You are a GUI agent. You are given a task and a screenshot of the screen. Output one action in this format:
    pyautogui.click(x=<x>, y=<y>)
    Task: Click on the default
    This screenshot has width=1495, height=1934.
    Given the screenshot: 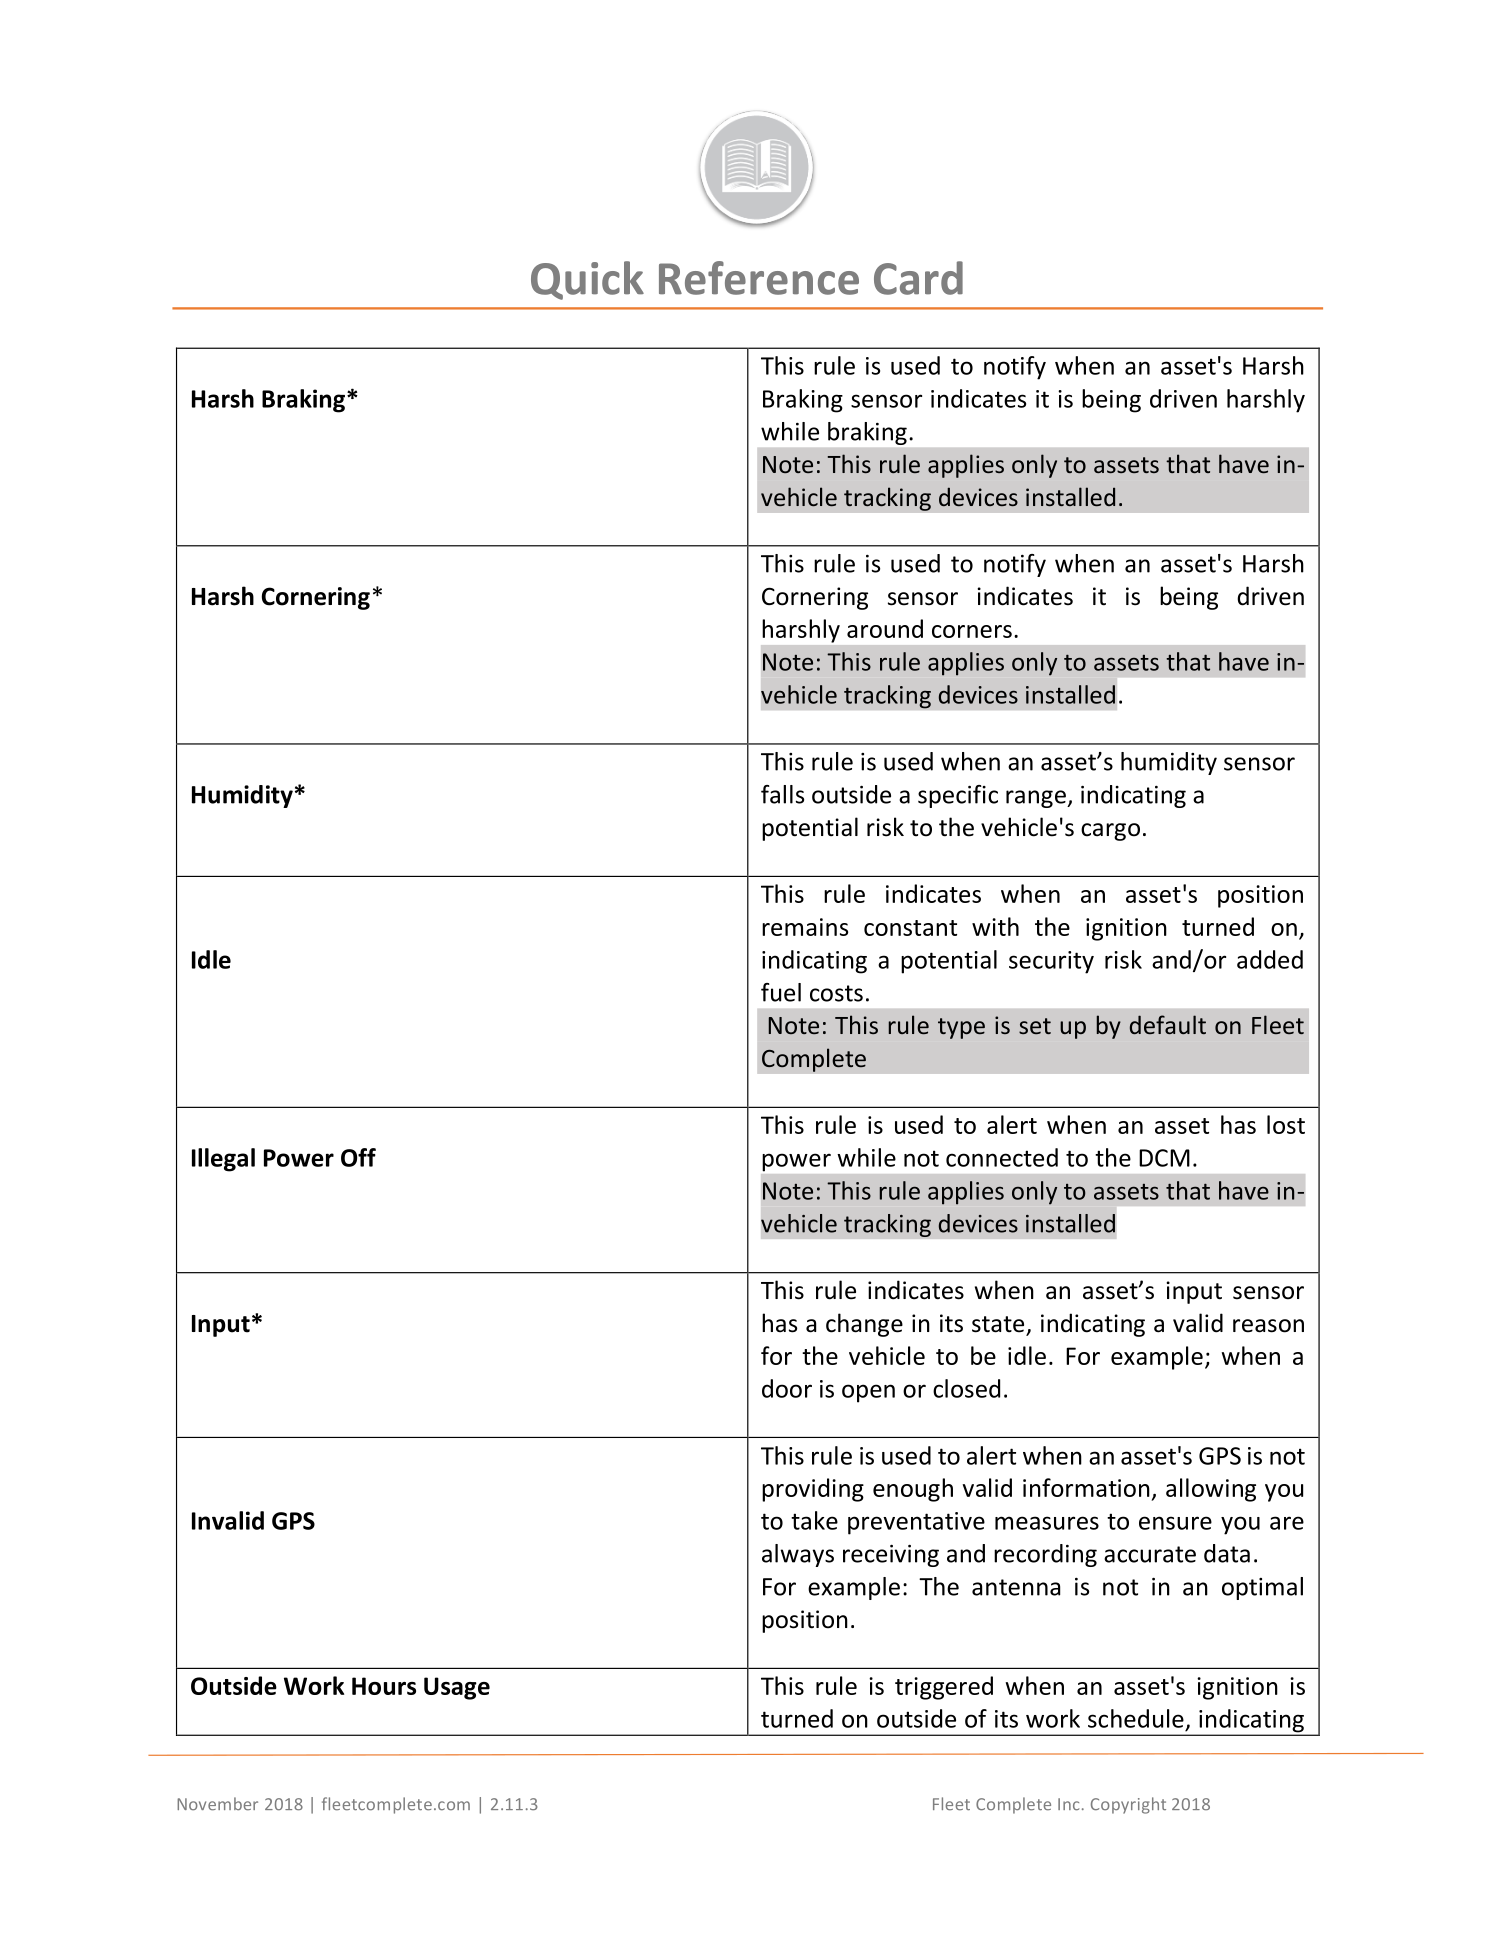 What is the action you would take?
    pyautogui.click(x=1168, y=1024)
